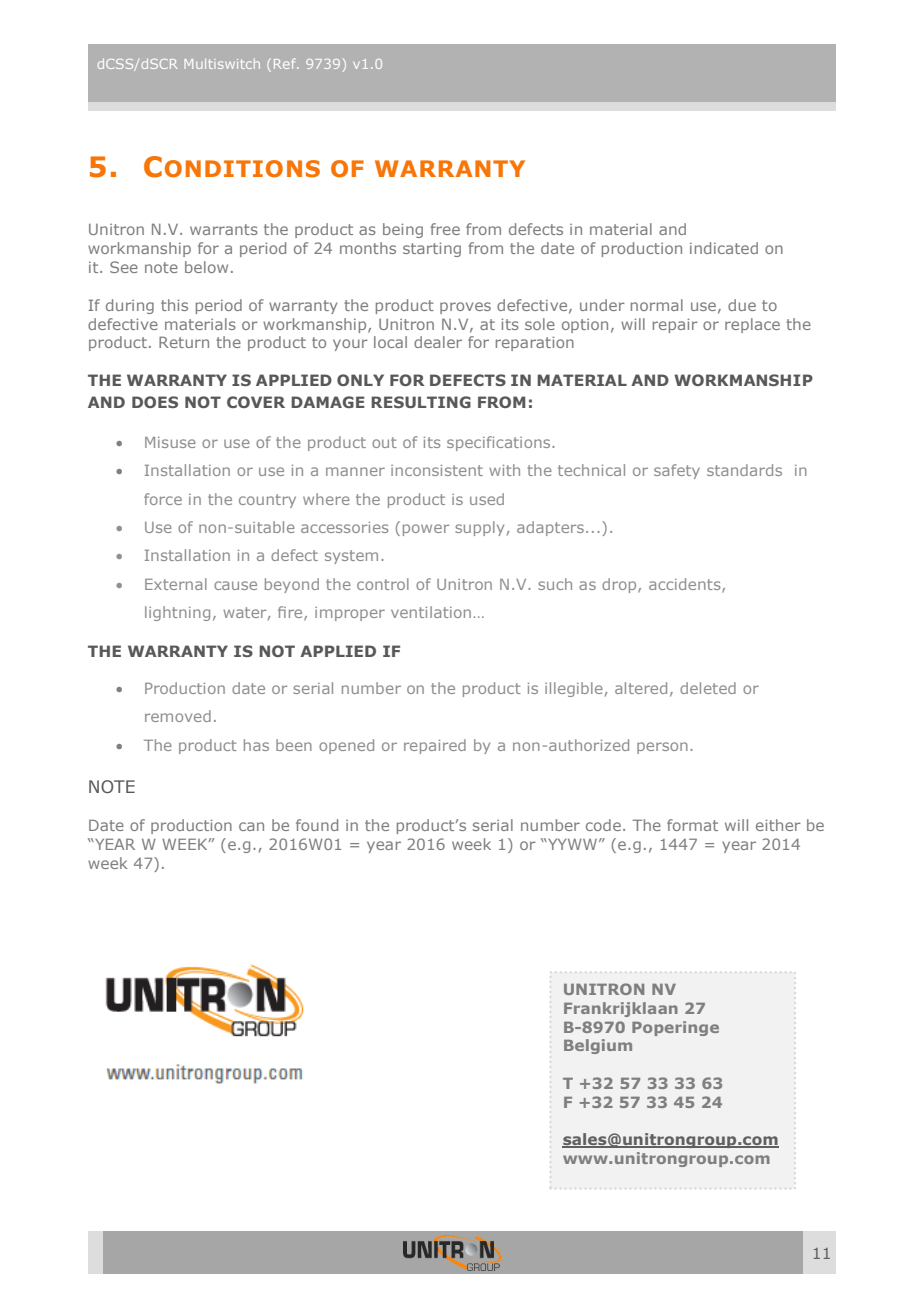  What do you see at coordinates (677, 471) in the screenshot?
I see `safety` at bounding box center [677, 471].
